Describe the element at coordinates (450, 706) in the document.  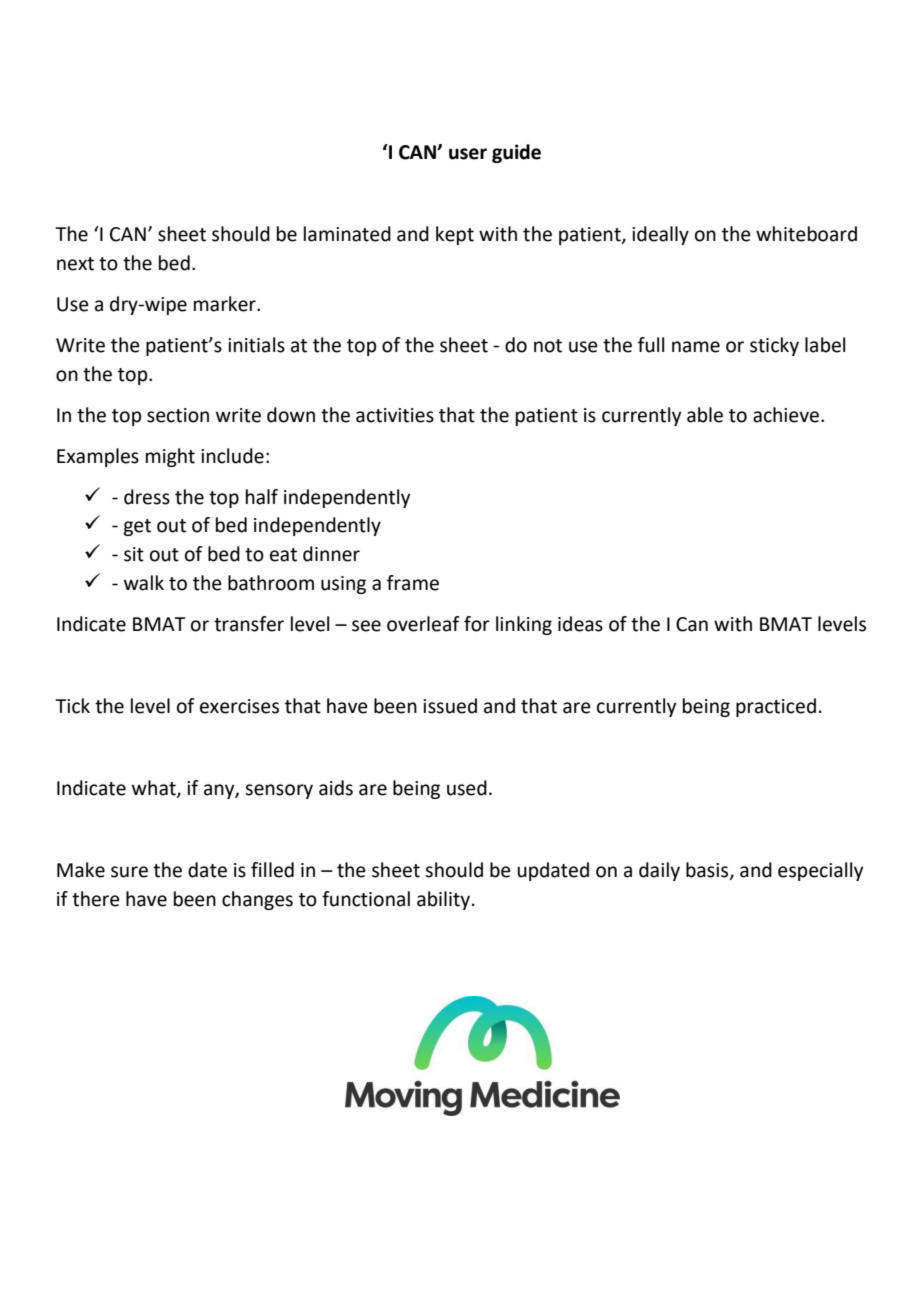
I see `issued` at that location.
